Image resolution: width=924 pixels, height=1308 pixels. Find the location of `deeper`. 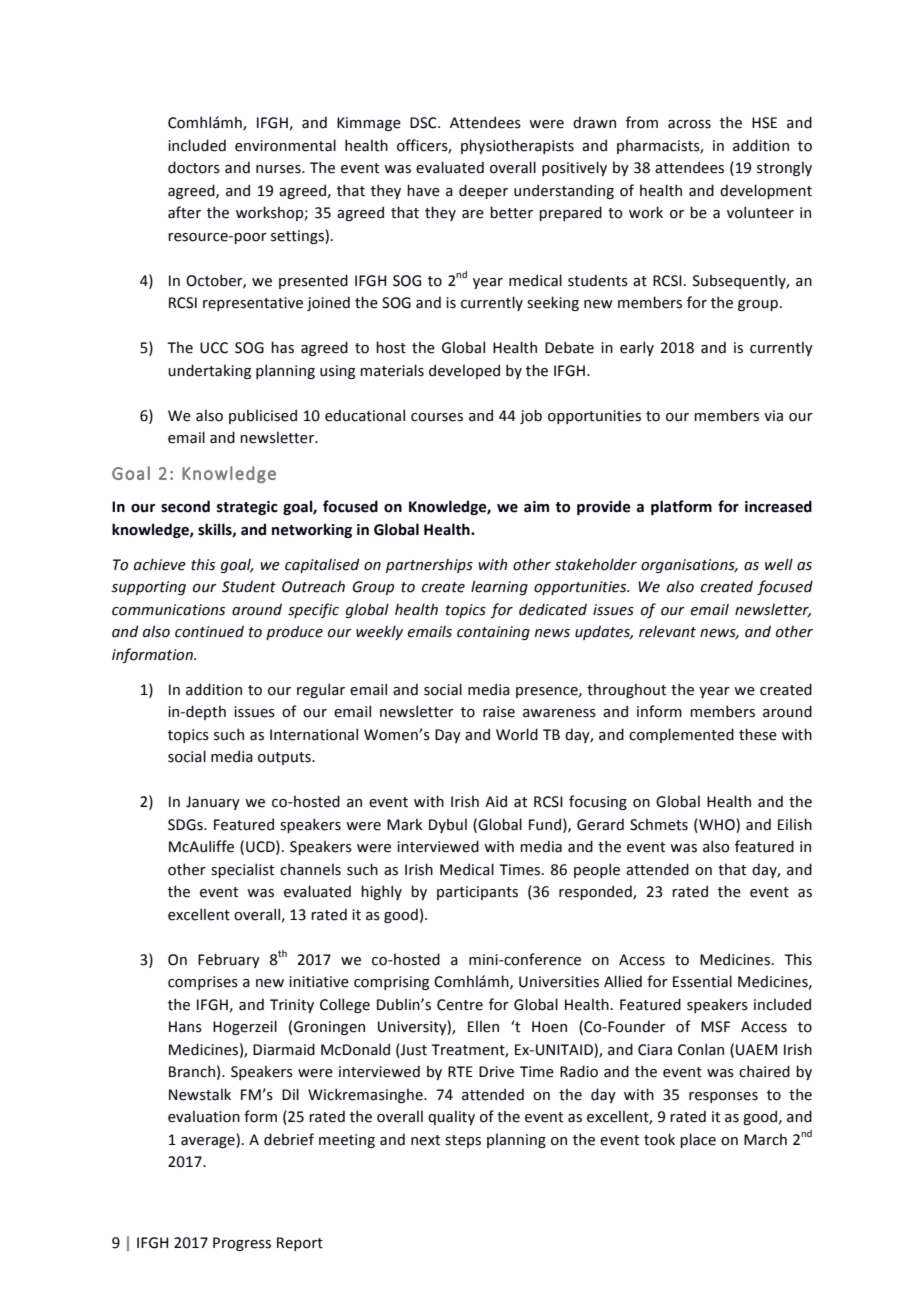

deeper is located at coordinates (483, 191).
